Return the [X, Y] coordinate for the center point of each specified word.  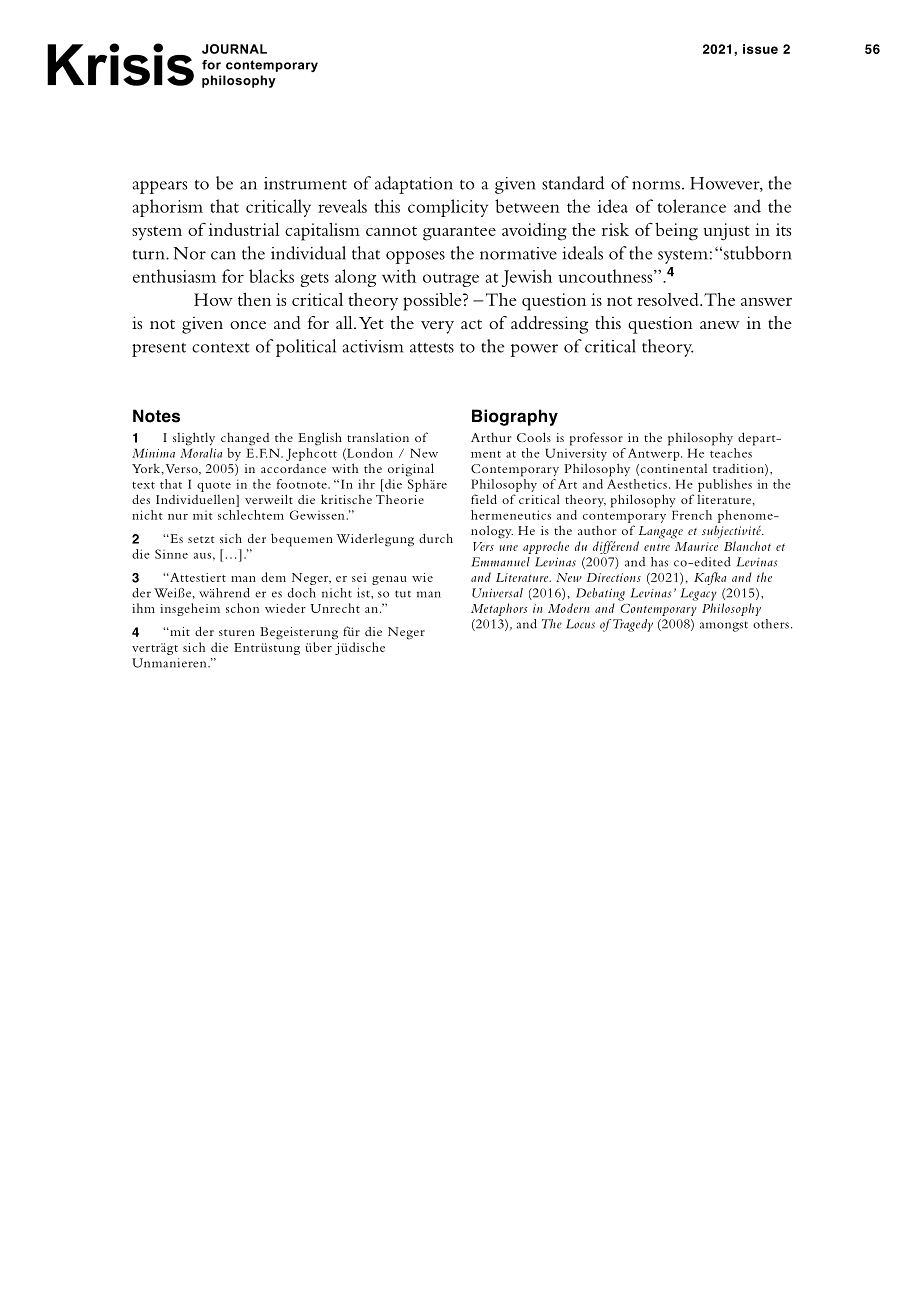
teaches [731, 453]
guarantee [459, 233]
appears [159, 187]
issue [760, 49]
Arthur [491, 437]
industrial [244, 229]
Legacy [699, 594]
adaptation [414, 185]
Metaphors [499, 609]
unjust [726, 232]
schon [242, 608]
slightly [194, 439]
